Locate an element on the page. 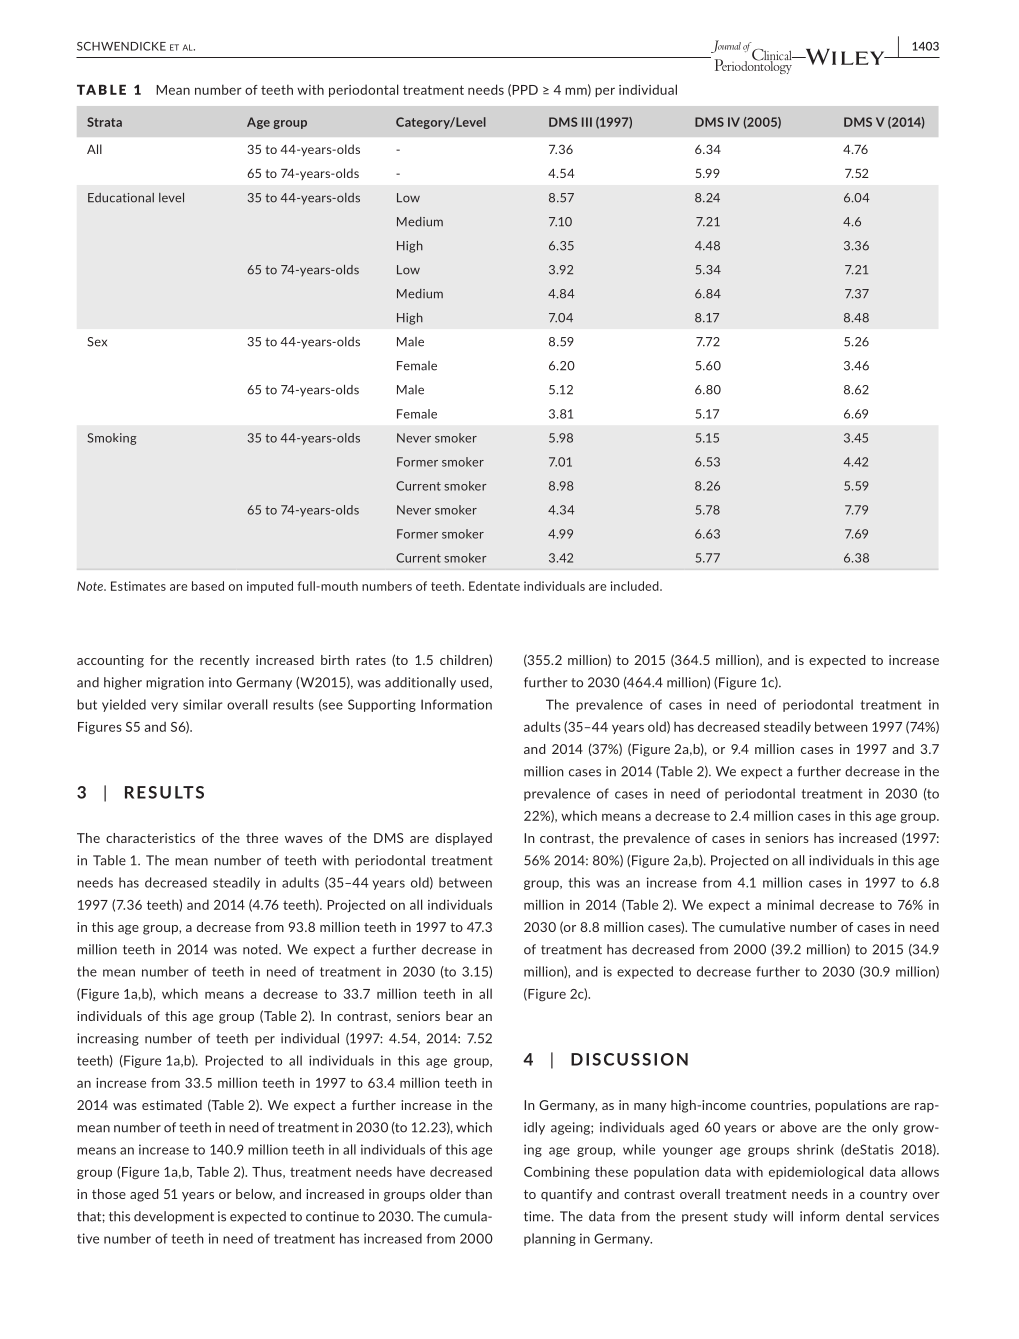 The height and width of the document is (1339, 1019). above is located at coordinates (798, 1127).
